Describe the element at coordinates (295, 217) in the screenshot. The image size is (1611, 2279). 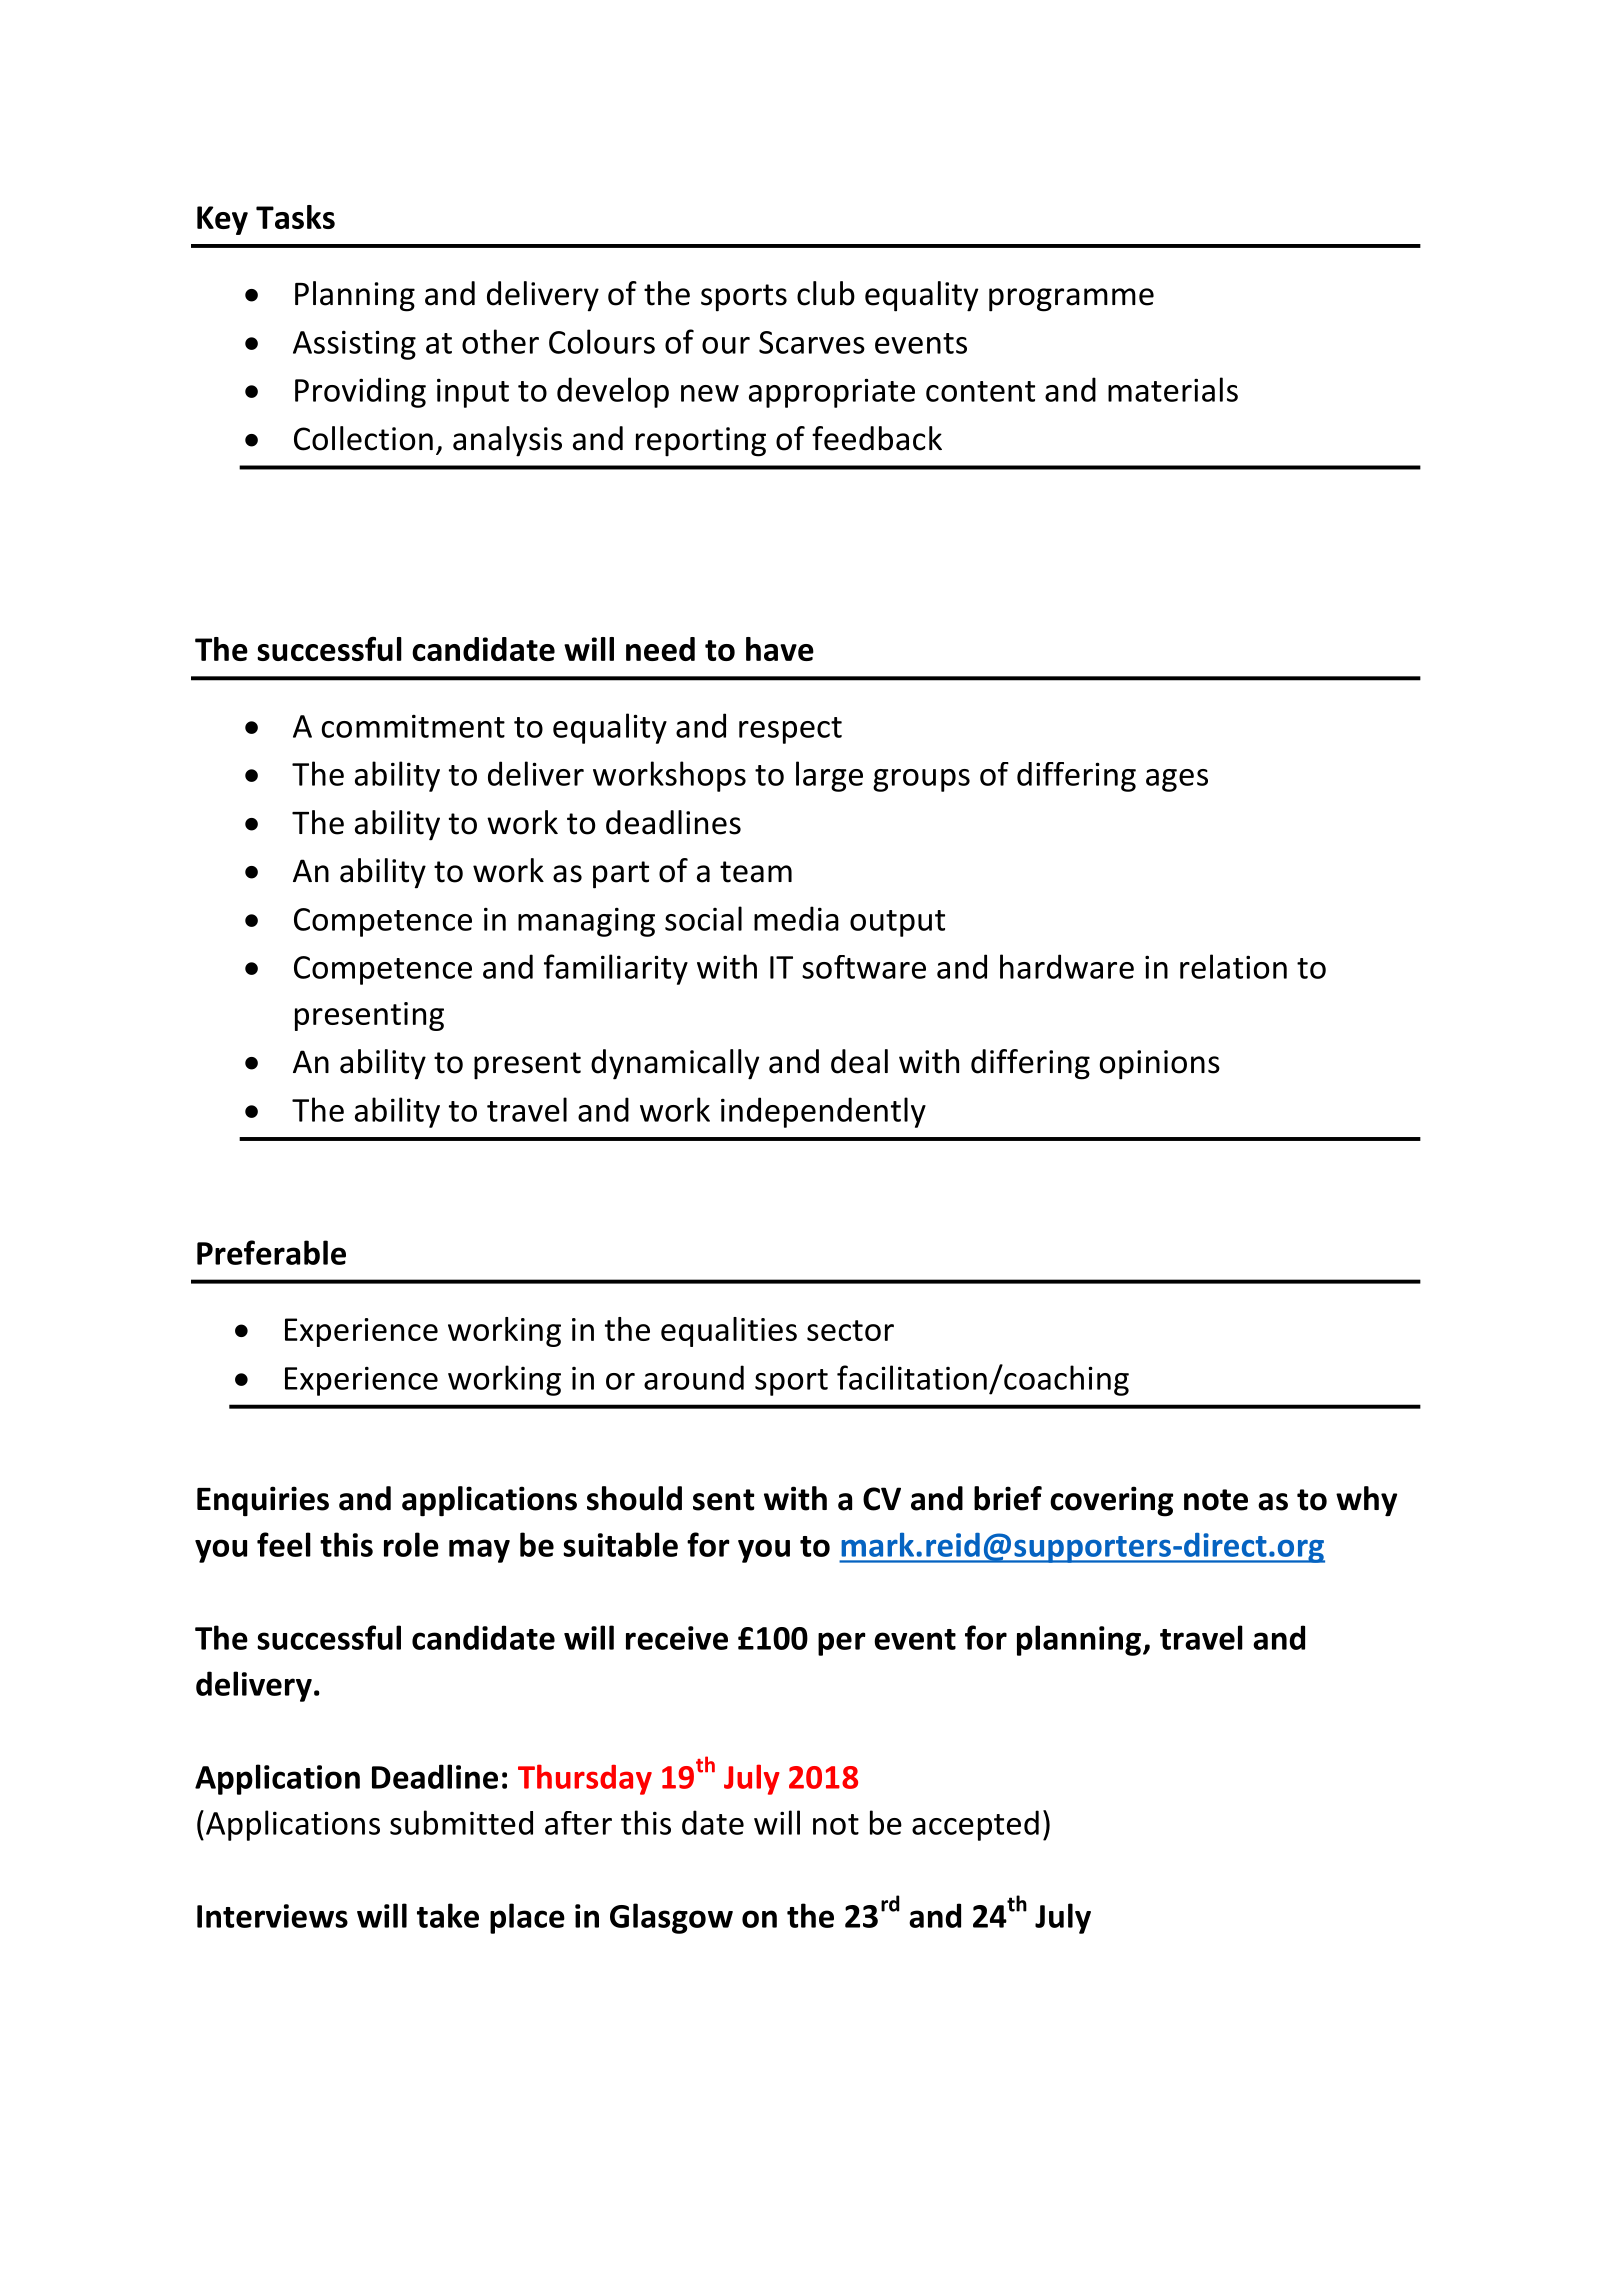
I see `Tasks` at that location.
